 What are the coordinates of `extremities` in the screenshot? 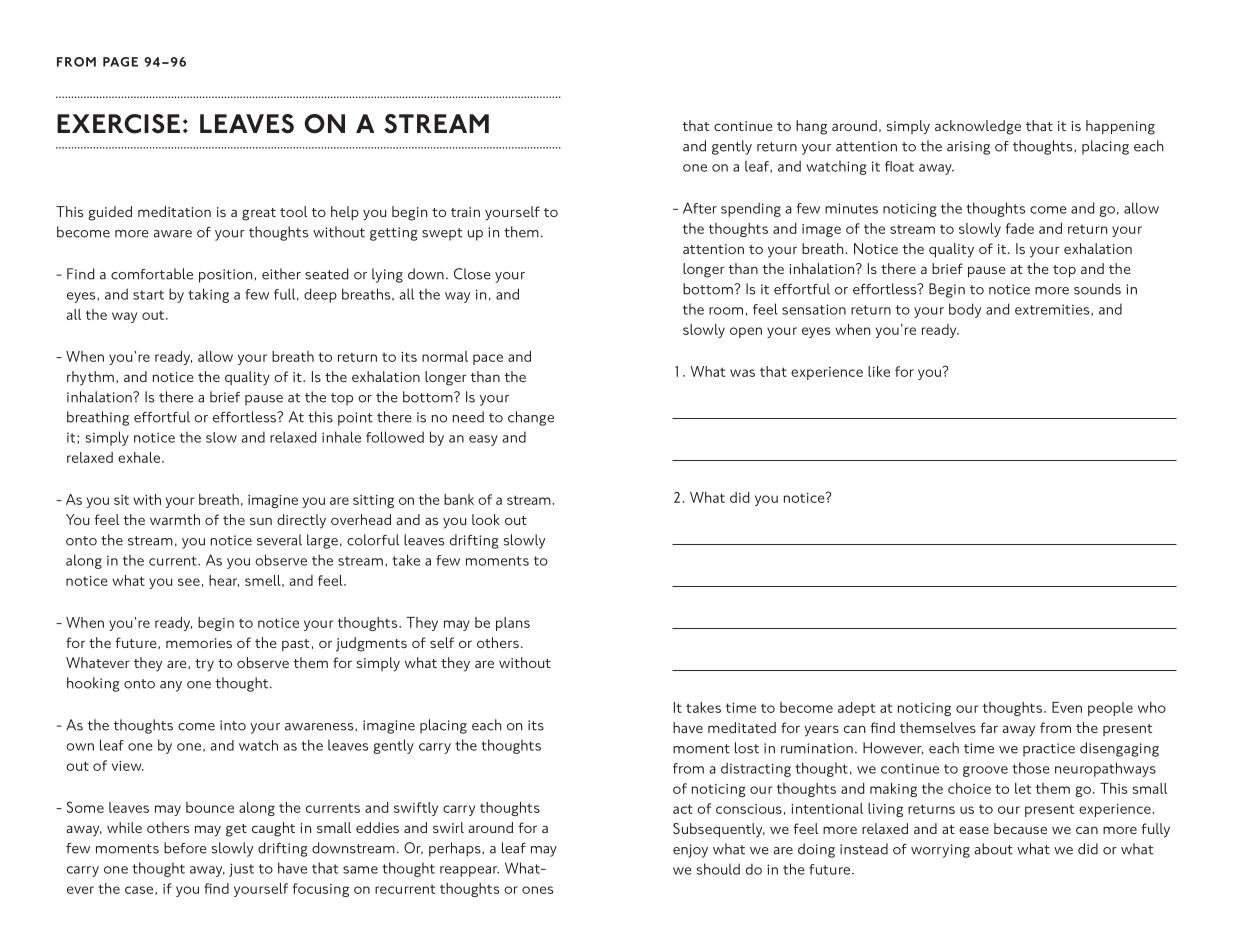 It's located at (1053, 310).
